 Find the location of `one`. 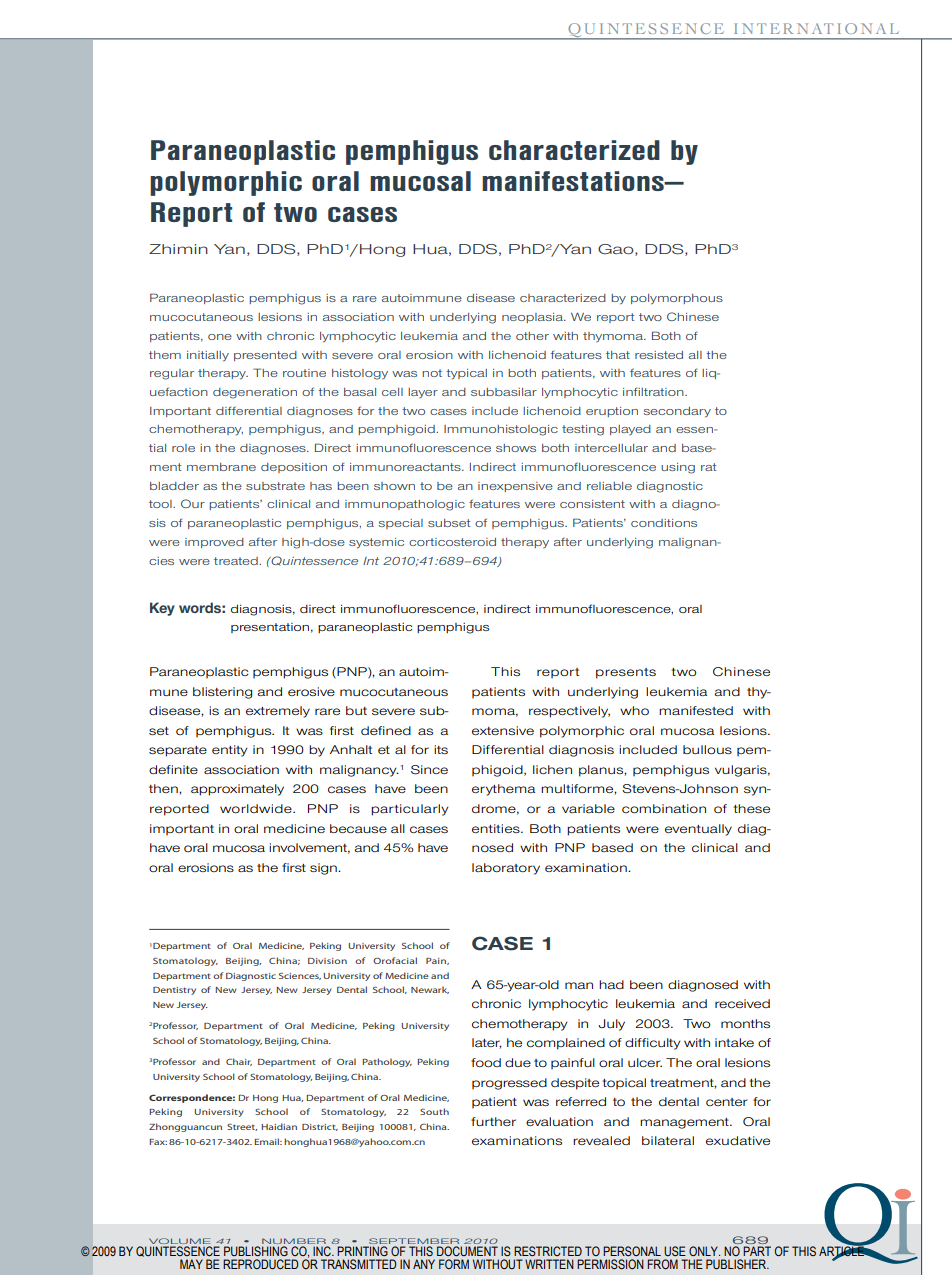

one is located at coordinates (220, 337).
